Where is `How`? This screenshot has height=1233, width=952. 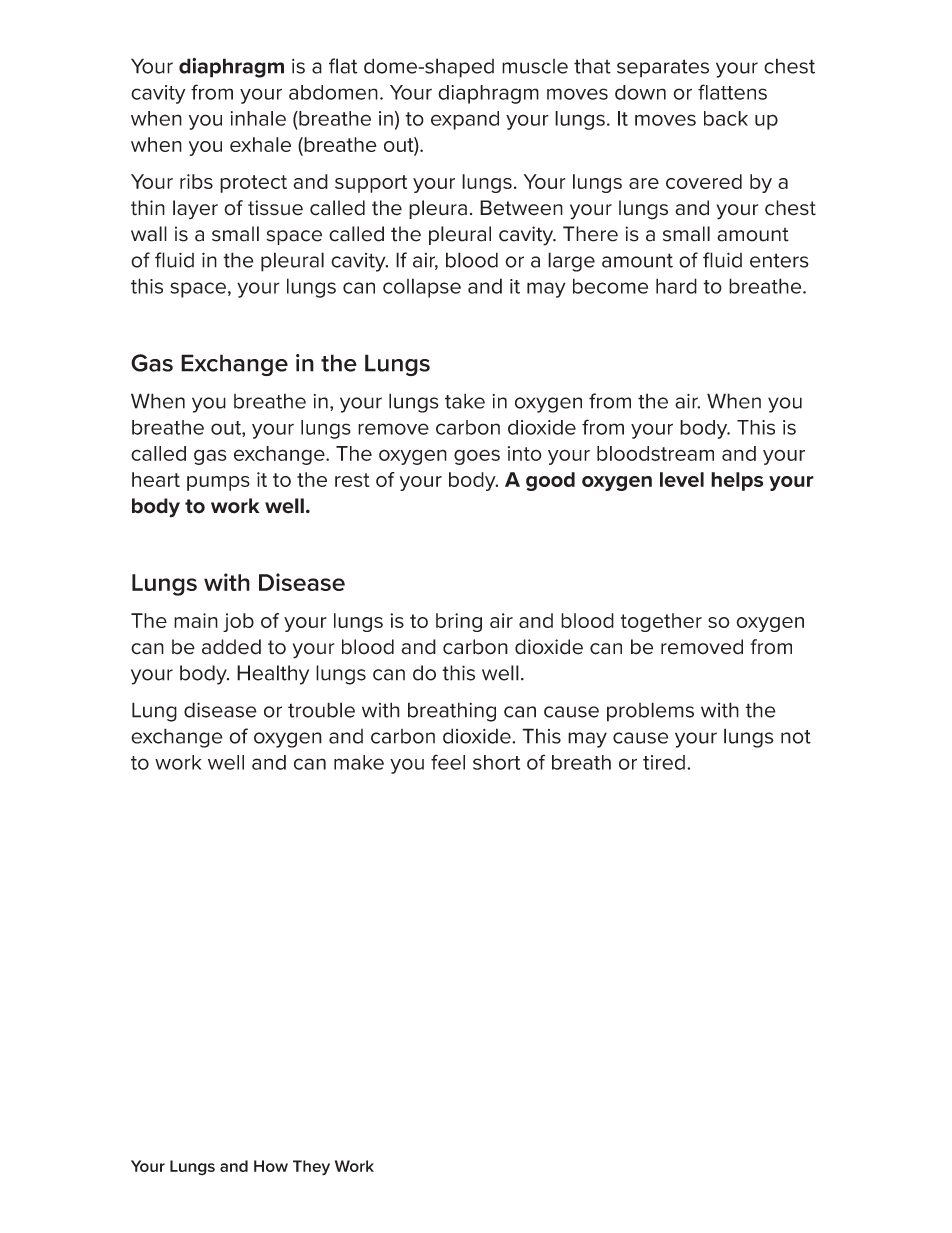 How is located at coordinates (271, 1166).
